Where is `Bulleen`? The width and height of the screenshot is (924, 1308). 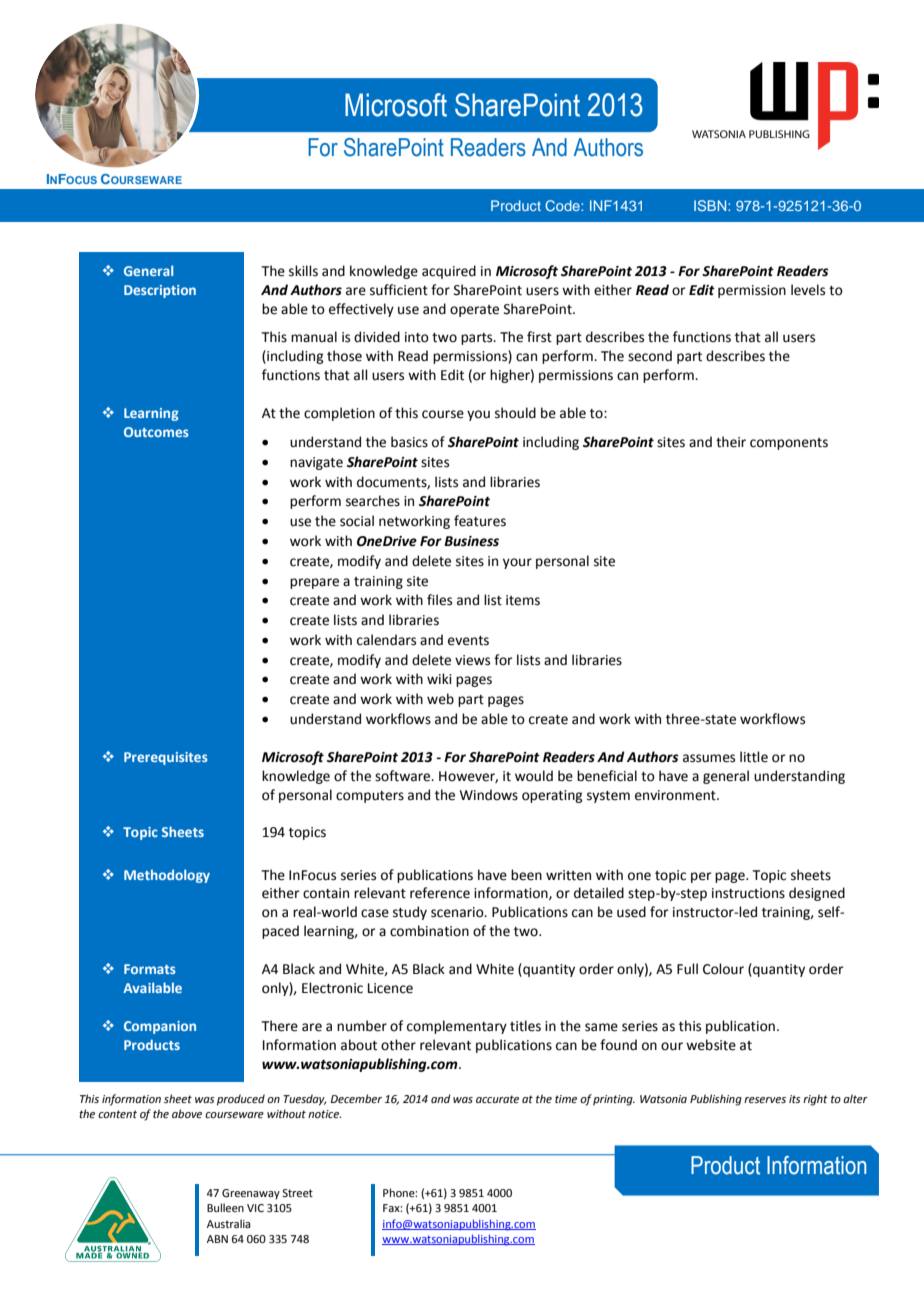 Bulleen is located at coordinates (225, 1207).
